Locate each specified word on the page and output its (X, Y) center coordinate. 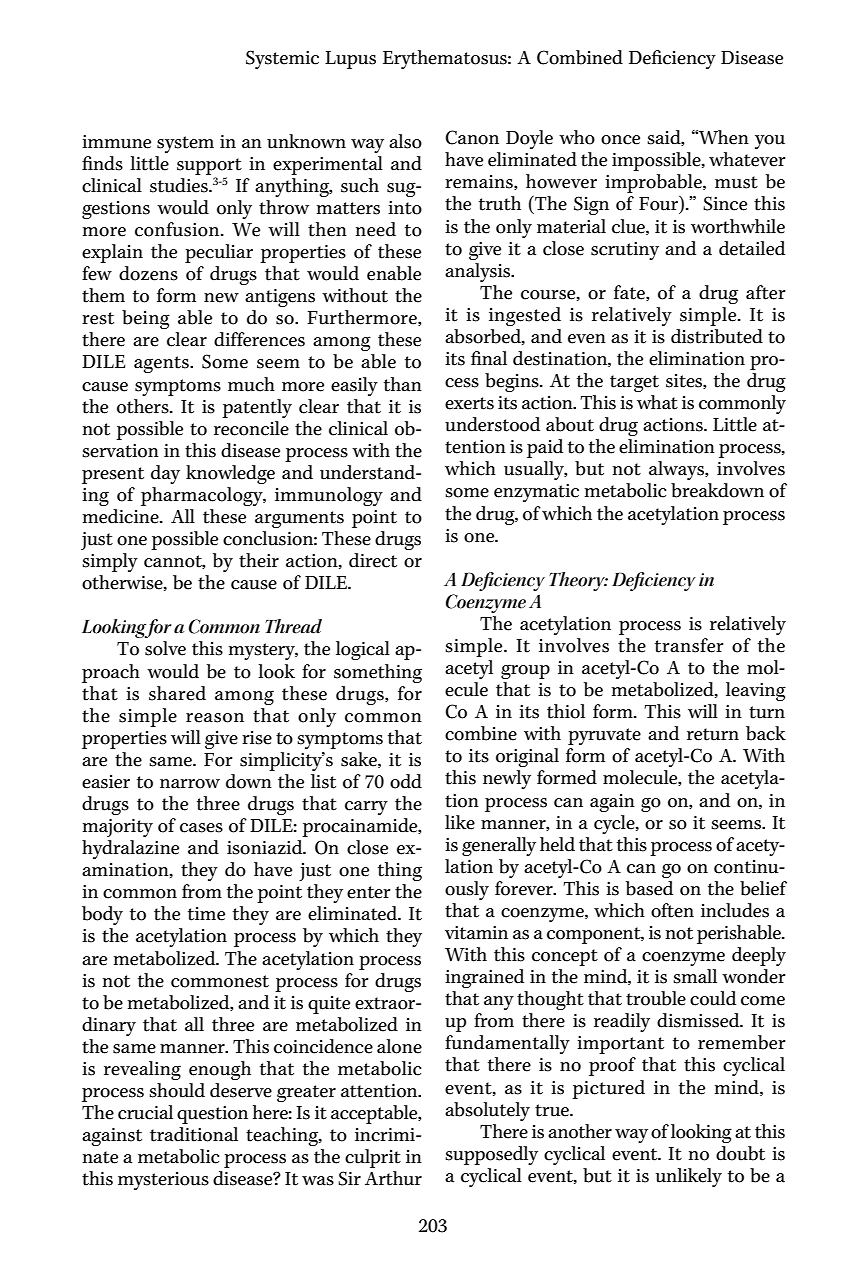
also (405, 141)
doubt (740, 1153)
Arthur (393, 1178)
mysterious (163, 1181)
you (770, 142)
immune (116, 142)
